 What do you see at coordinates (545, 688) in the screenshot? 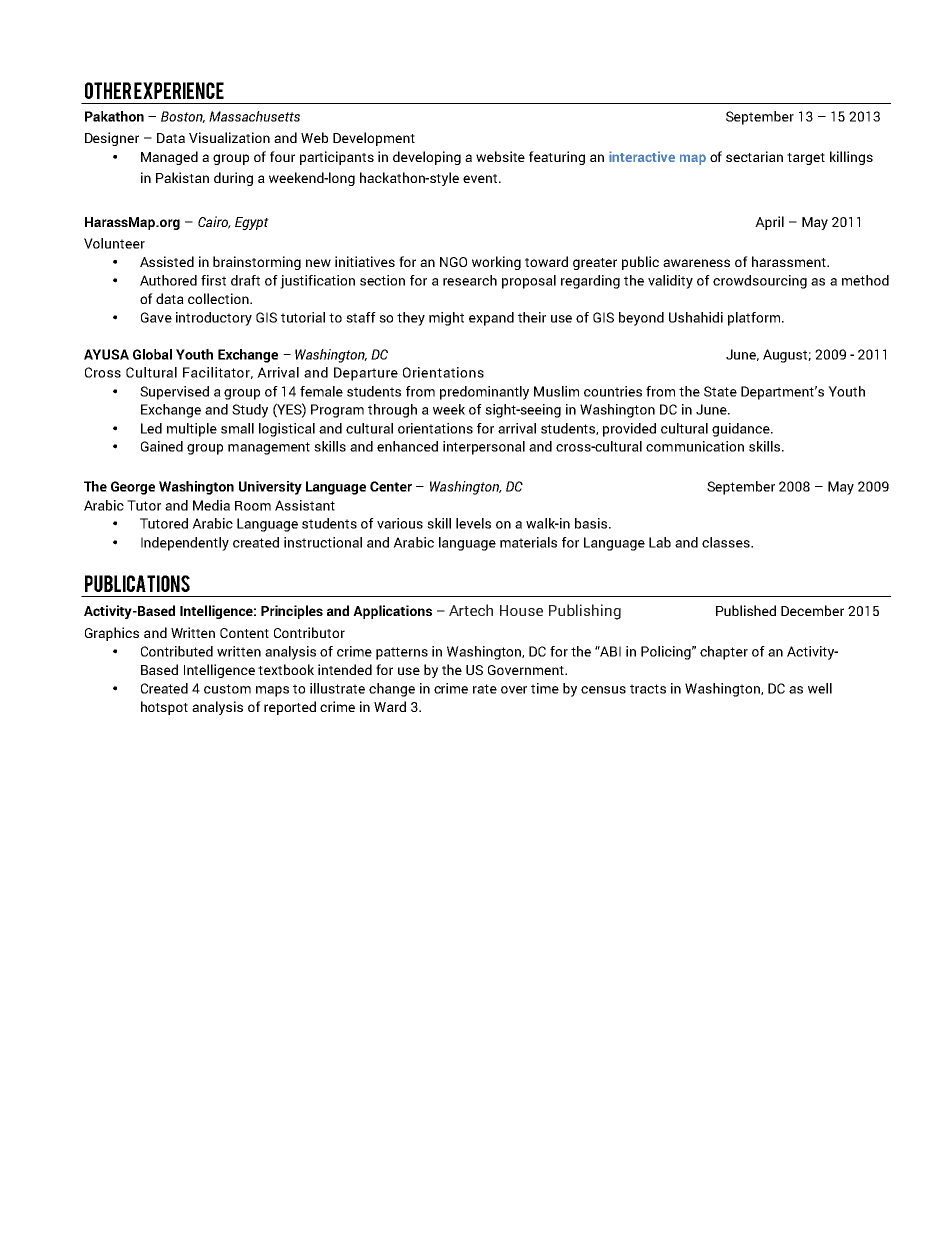
I see `time` at bounding box center [545, 688].
